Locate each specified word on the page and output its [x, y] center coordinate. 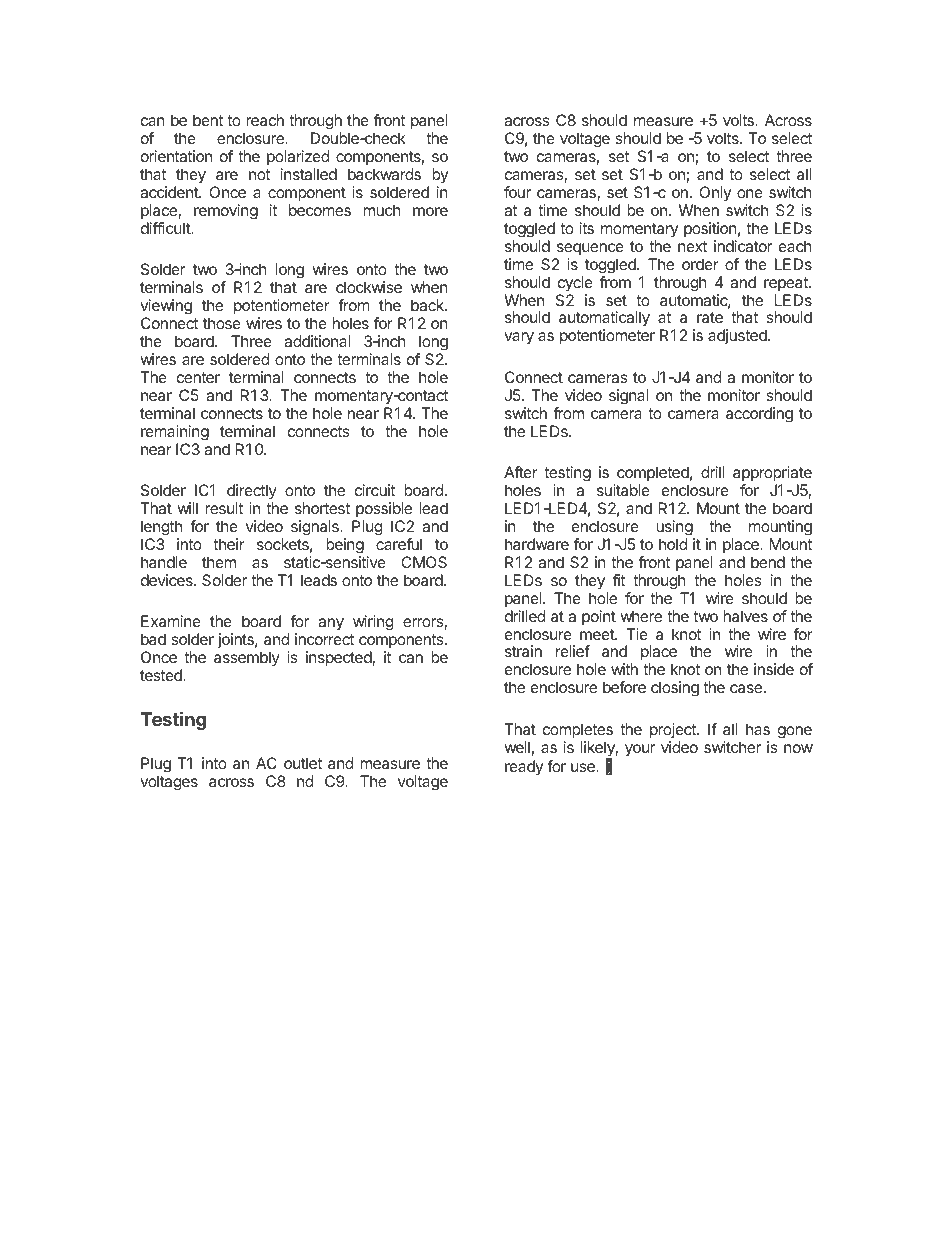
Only [715, 193]
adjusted [738, 336]
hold [673, 544]
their [229, 544]
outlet [303, 763]
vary [519, 338]
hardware [537, 544]
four [517, 192]
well [517, 747]
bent [208, 120]
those [222, 323]
